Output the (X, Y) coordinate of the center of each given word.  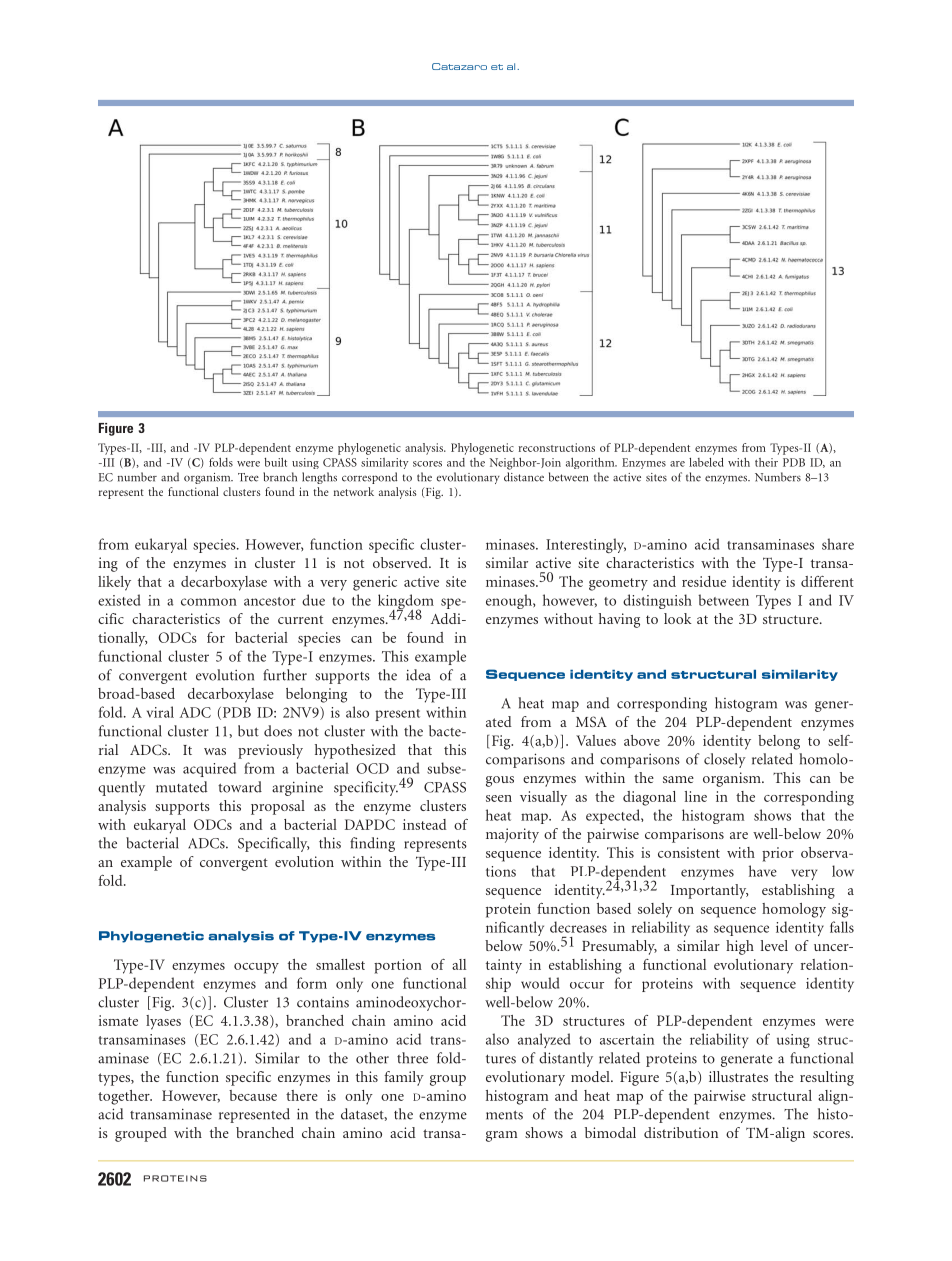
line (696, 796)
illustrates (738, 1076)
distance (524, 477)
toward (240, 787)
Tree (248, 477)
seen (499, 798)
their (766, 462)
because (253, 1095)
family (404, 1078)
